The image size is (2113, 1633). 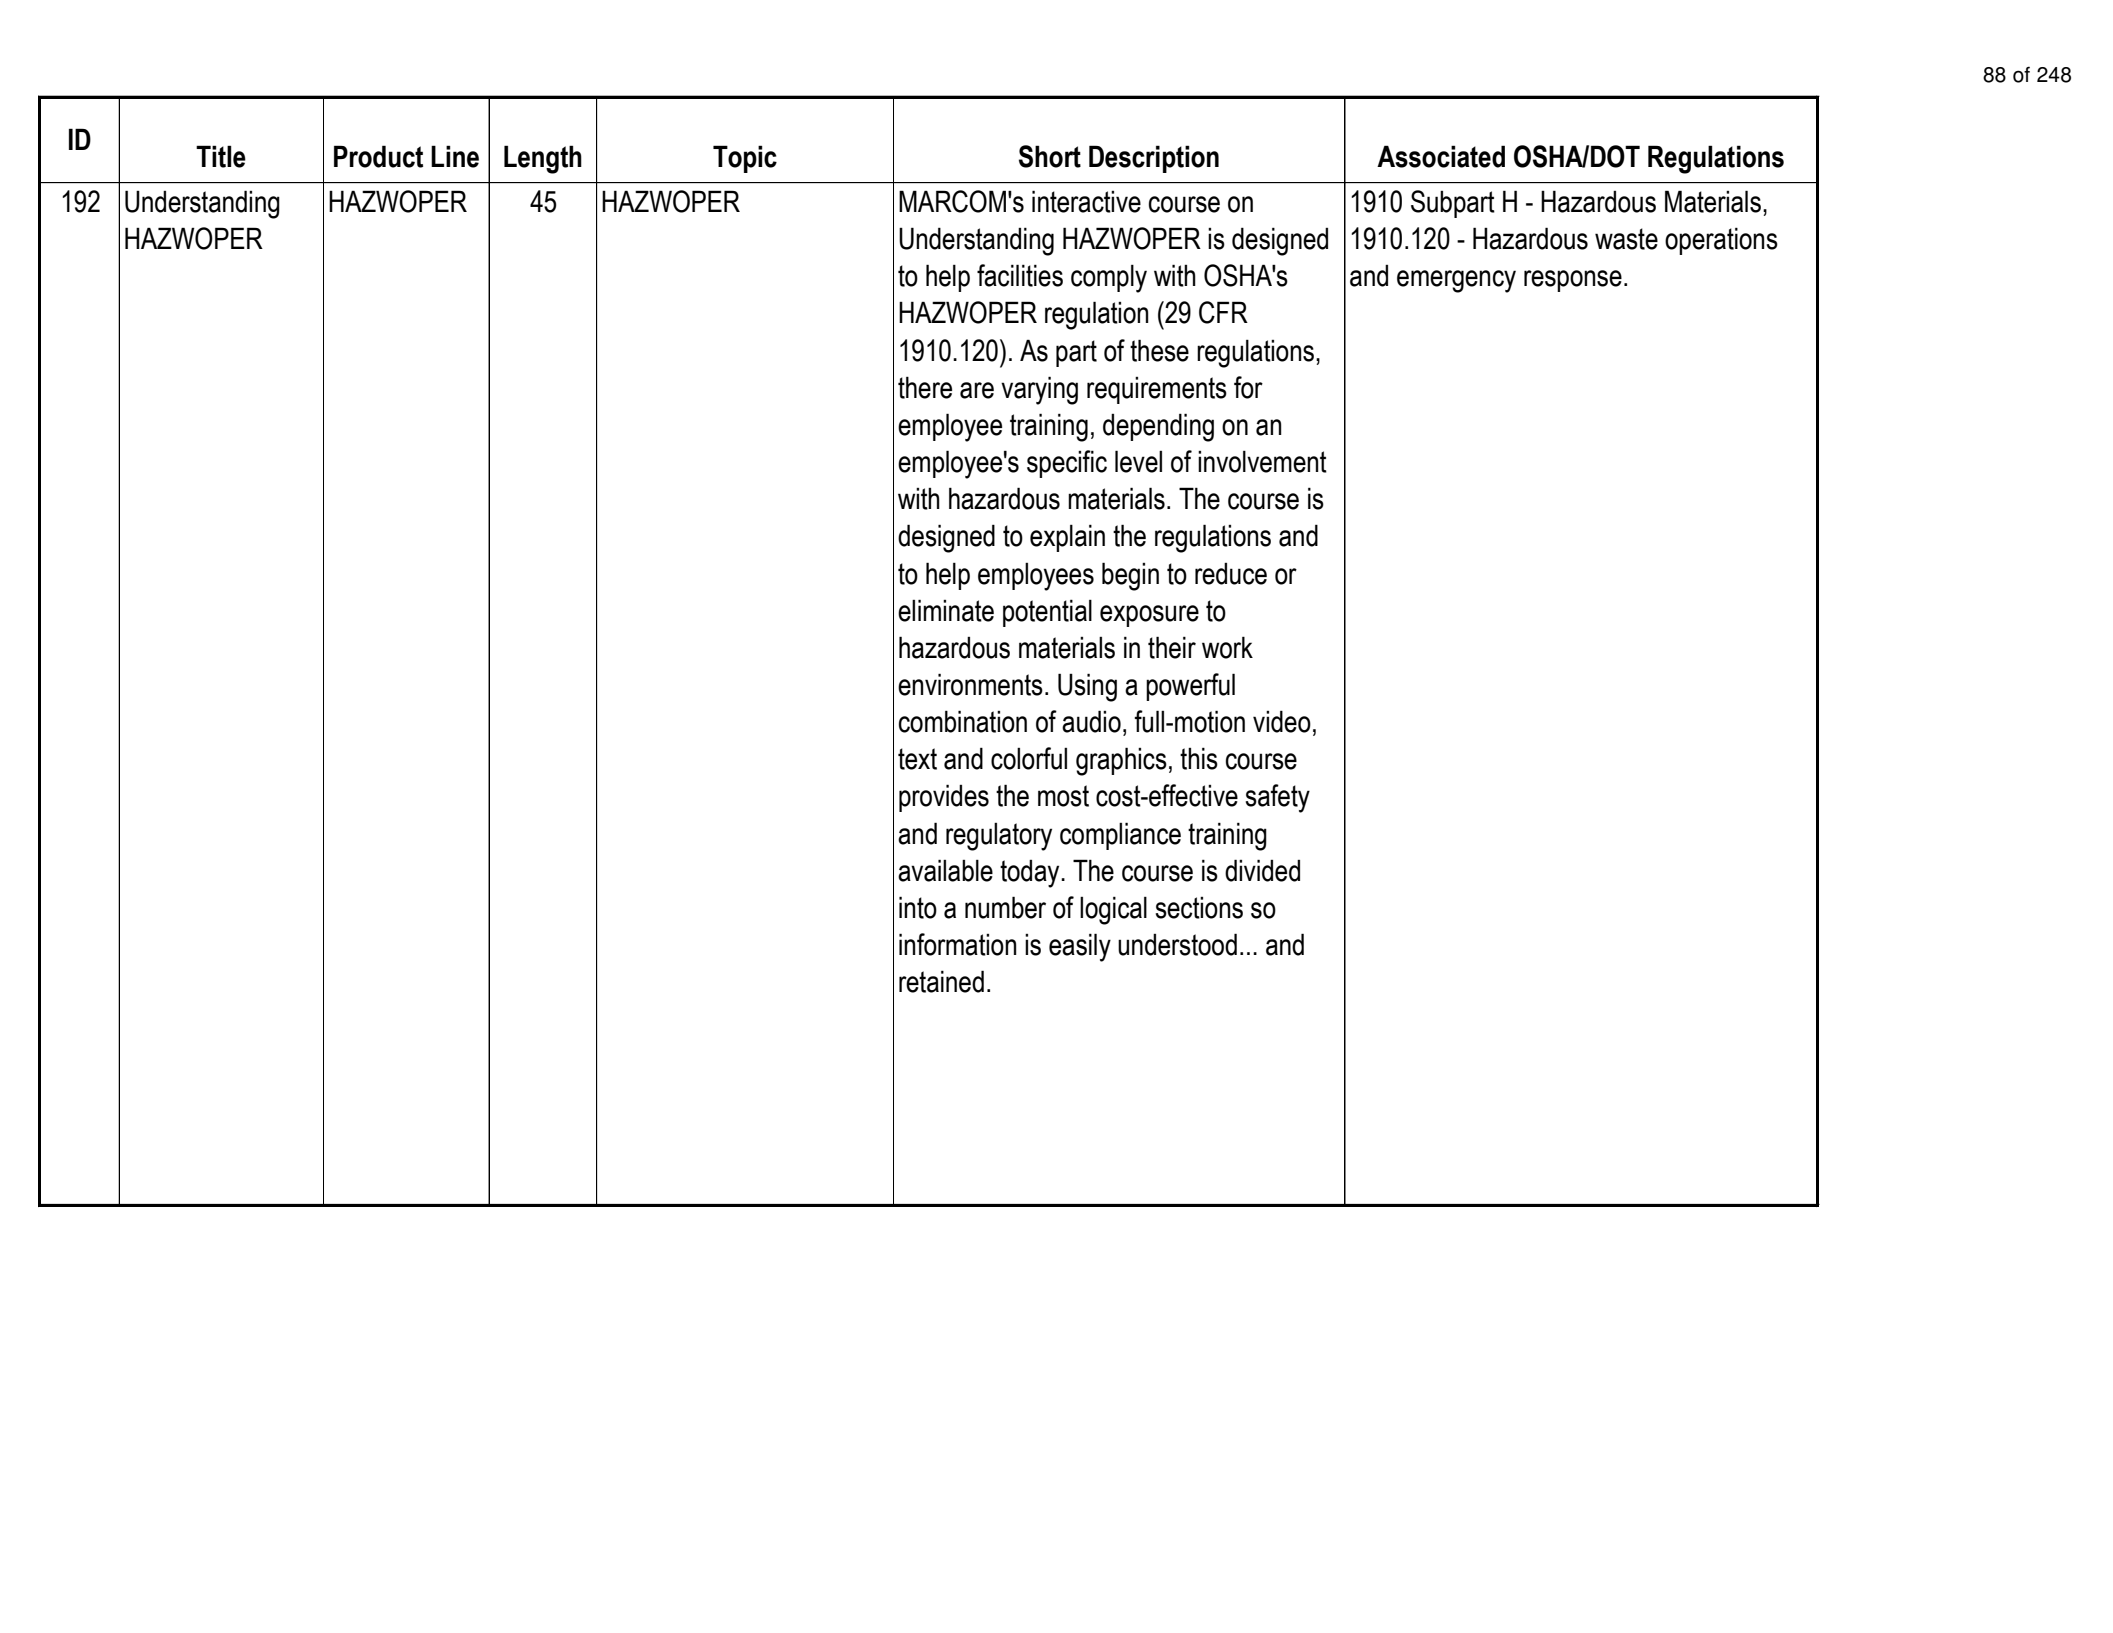 I want to click on eliminate, so click(x=946, y=610).
